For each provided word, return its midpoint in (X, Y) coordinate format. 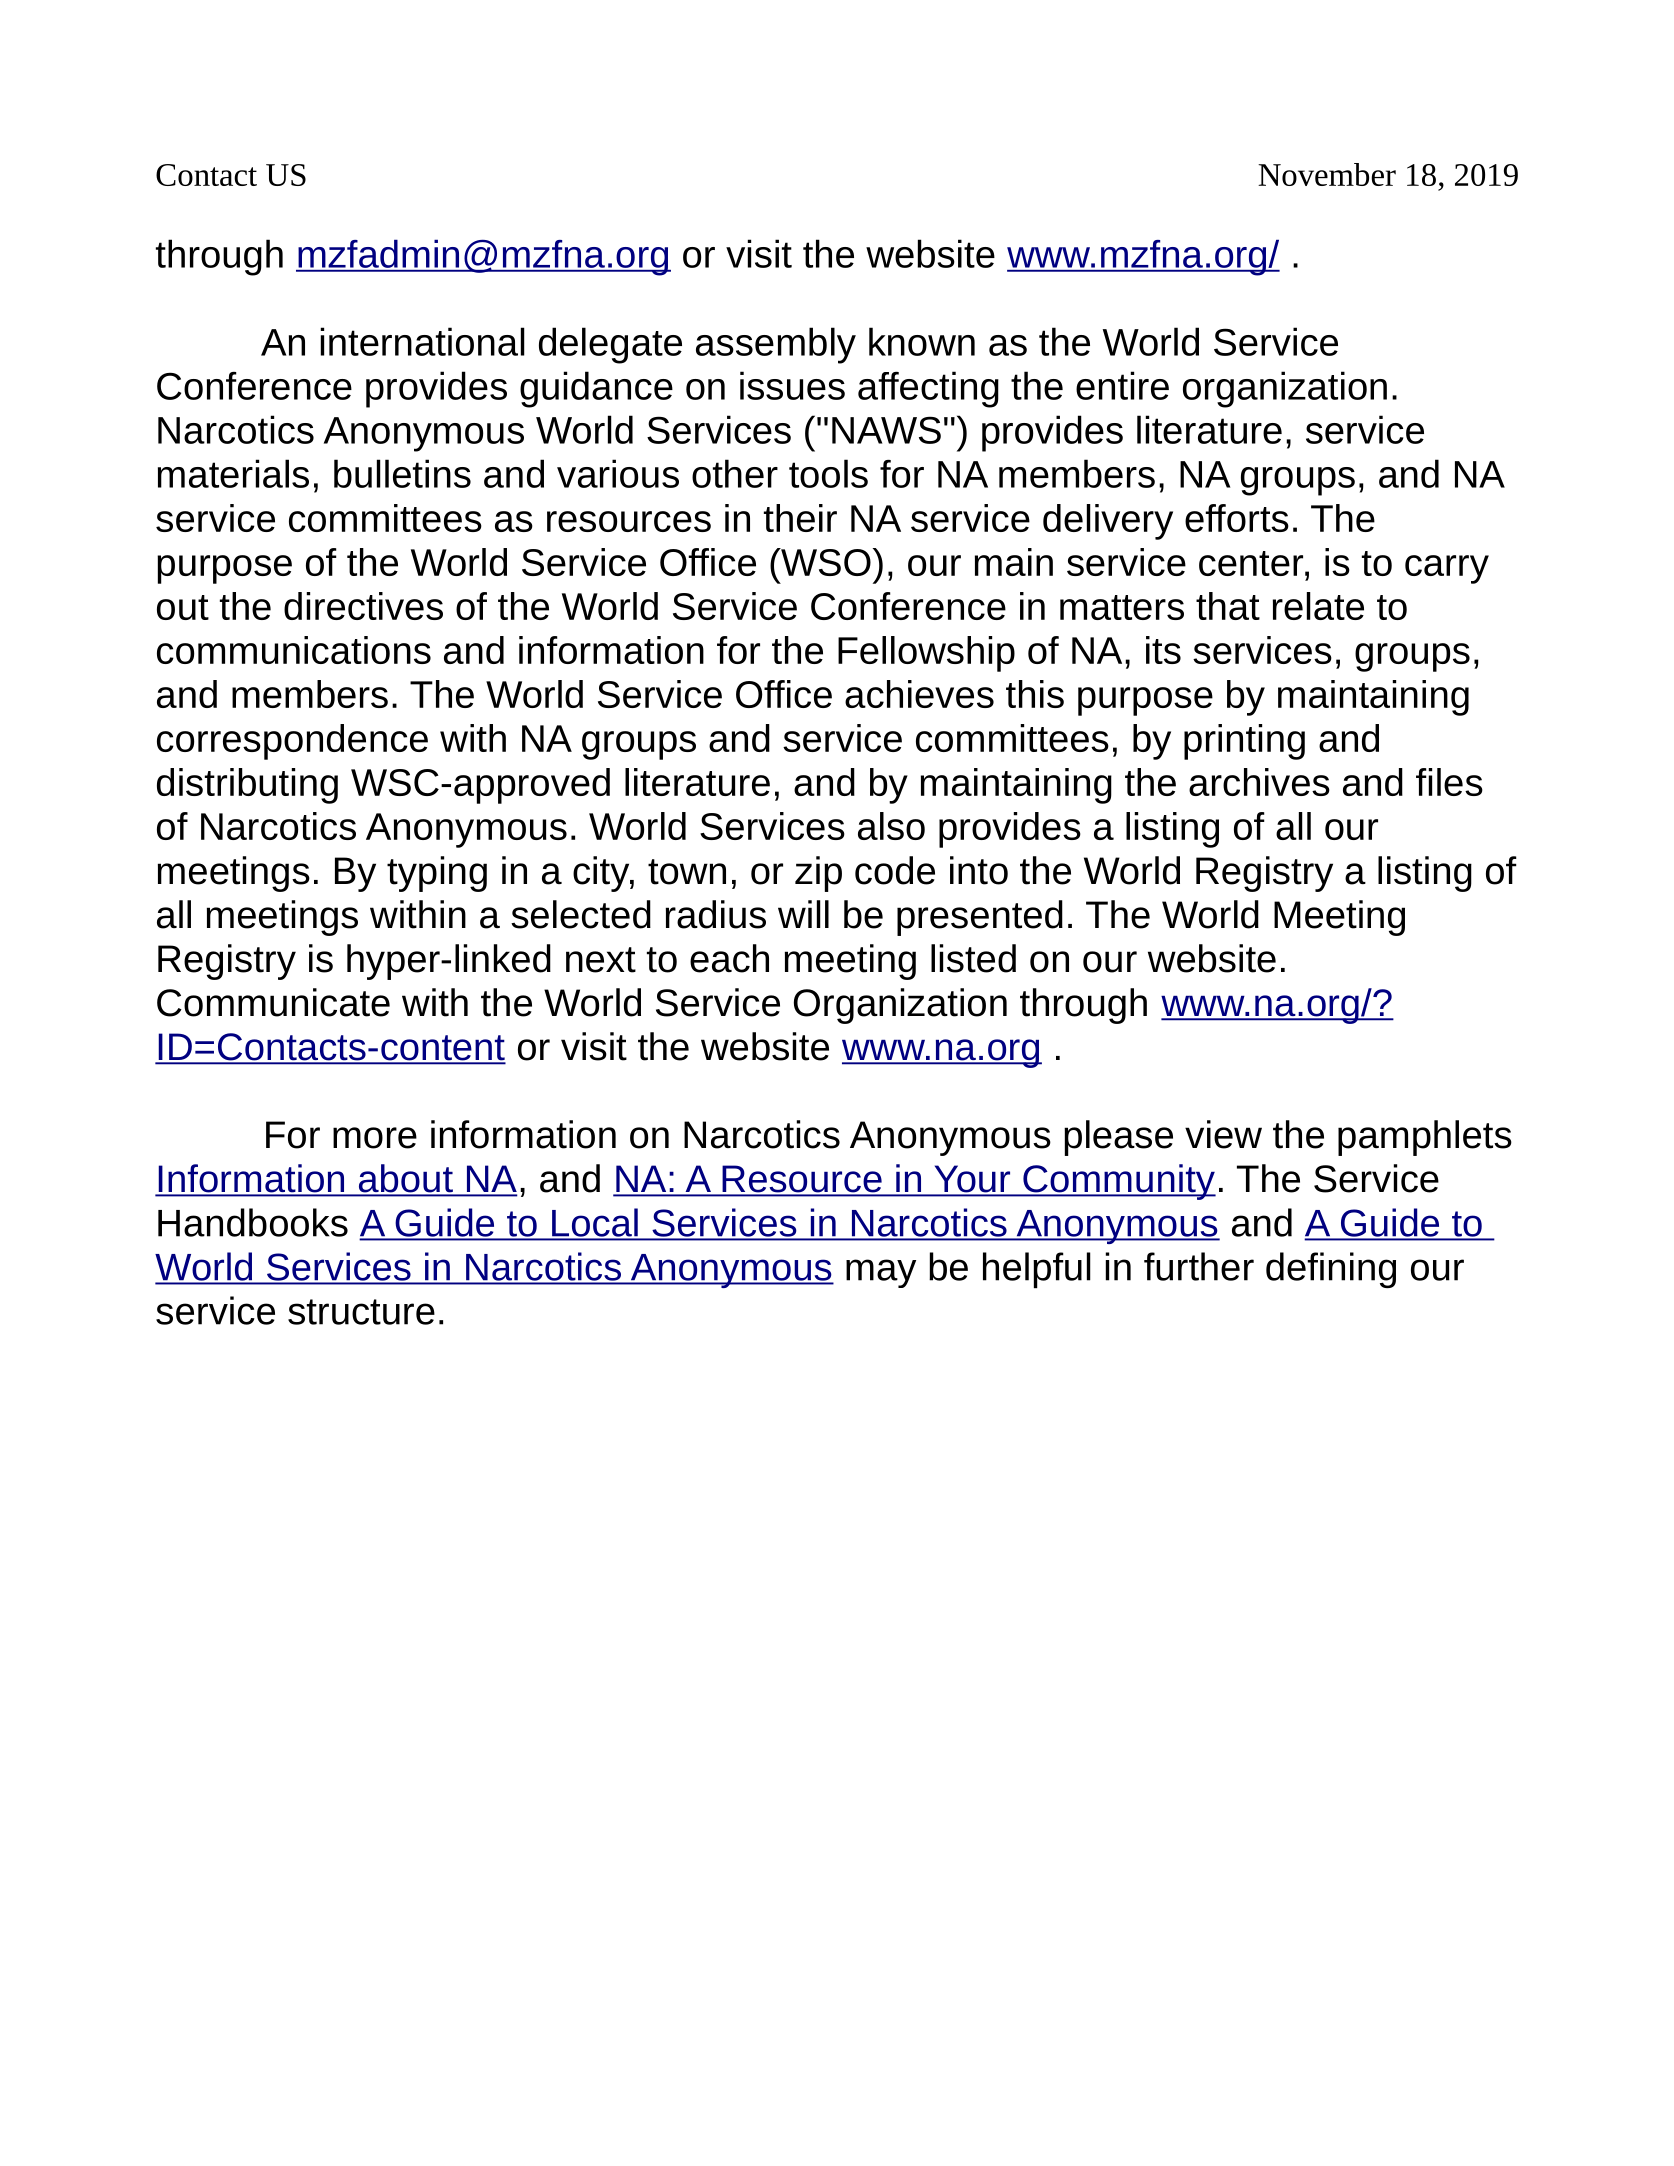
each (729, 958)
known (922, 341)
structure (361, 1312)
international (423, 341)
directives (363, 606)
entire (1122, 385)
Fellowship (926, 654)
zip (818, 874)
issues (792, 385)
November (1327, 174)
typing (437, 874)
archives (1259, 782)
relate (1318, 606)
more (375, 1138)
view (1223, 1134)
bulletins (402, 473)
